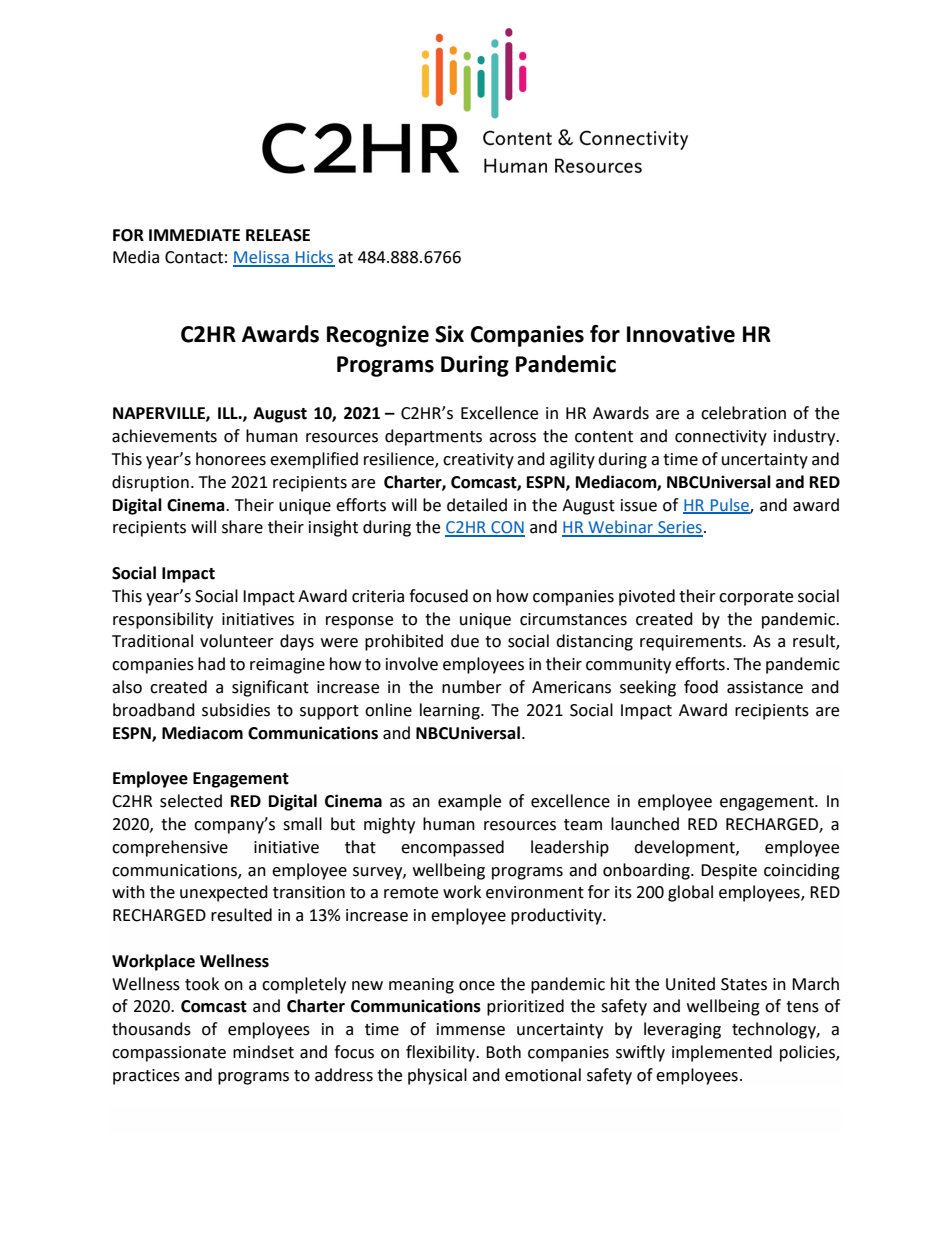  Describe the element at coordinates (442, 1053) in the screenshot. I see `flexibility` at that location.
